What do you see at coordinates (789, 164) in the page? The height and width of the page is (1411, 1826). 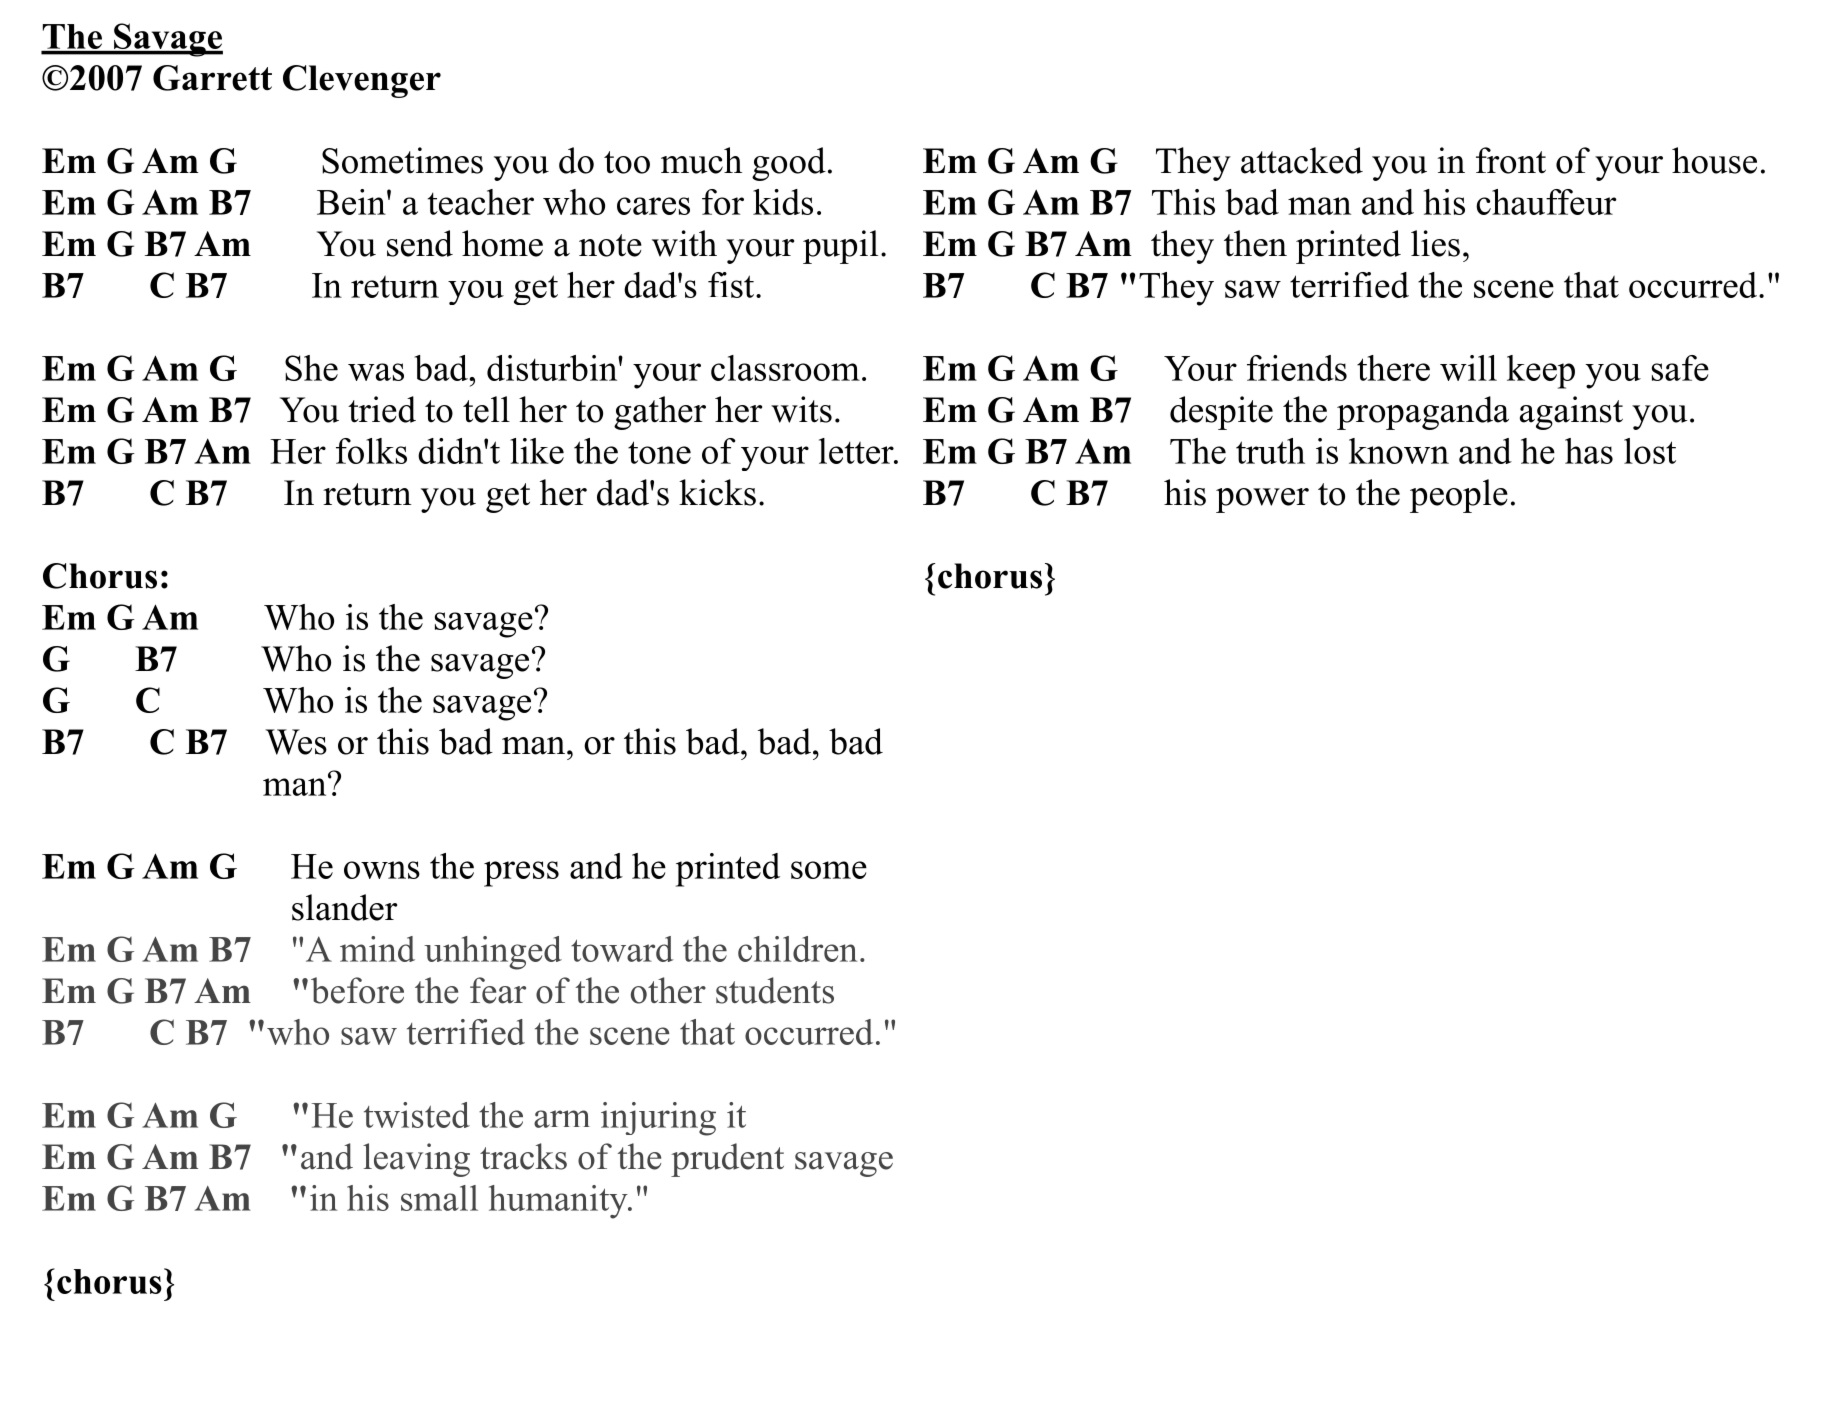 I see `good` at bounding box center [789, 164].
